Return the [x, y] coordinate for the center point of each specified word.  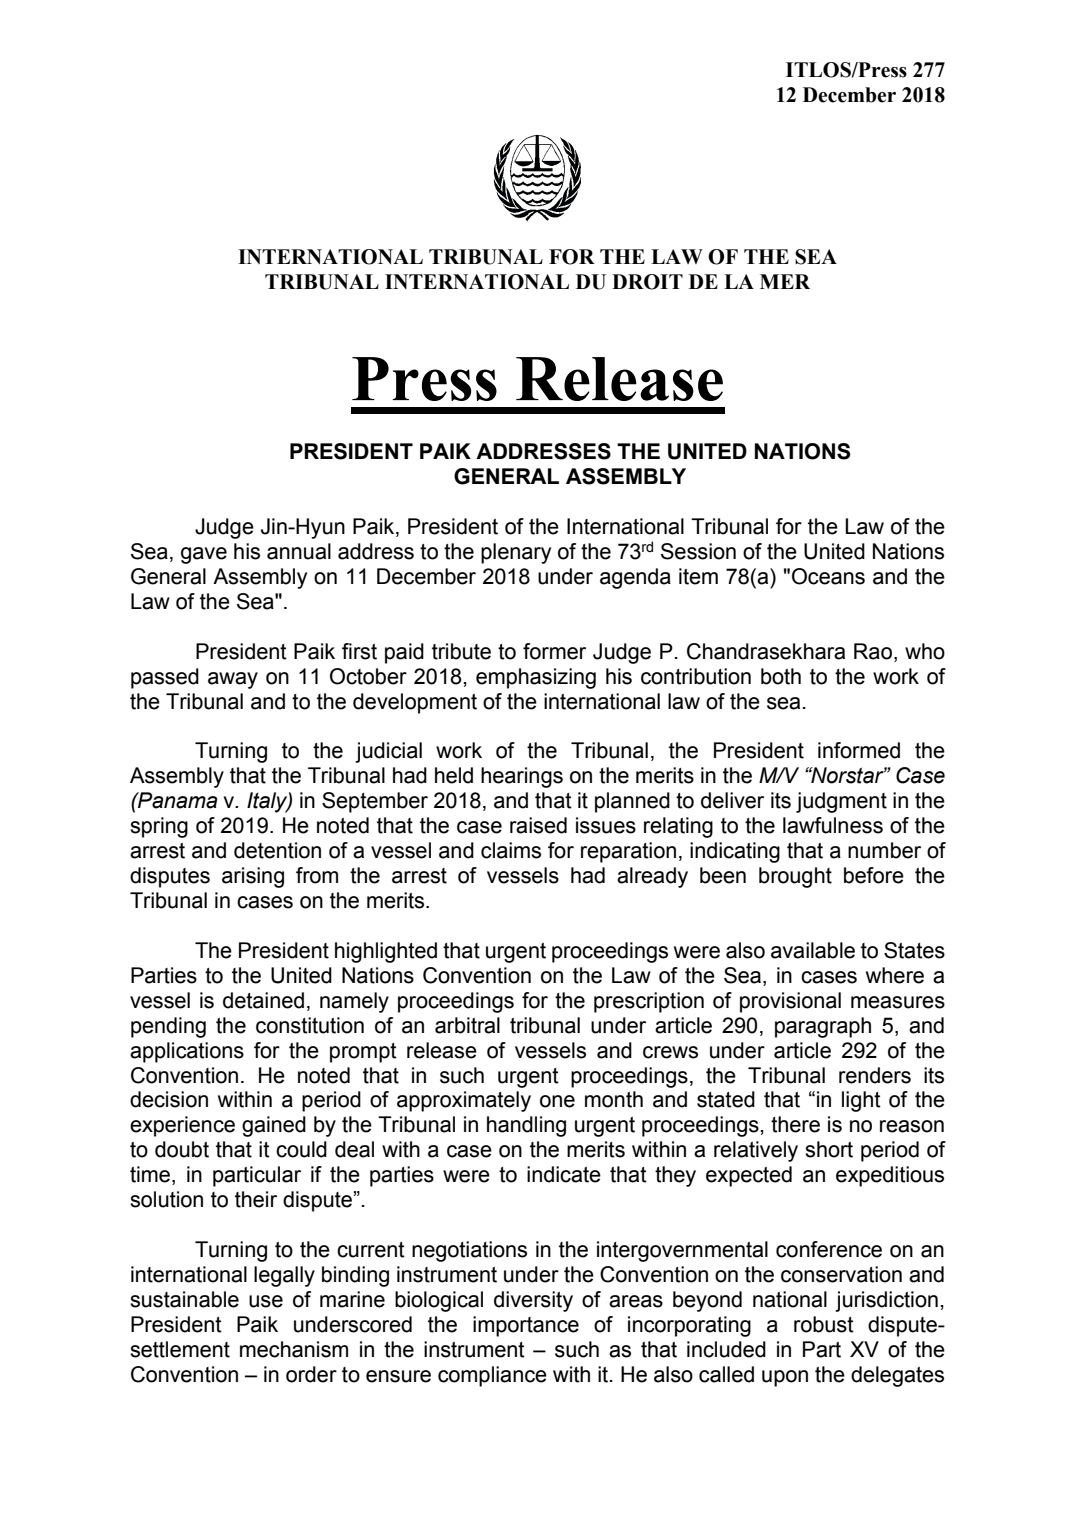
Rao [873, 651]
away [233, 680]
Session [698, 551]
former [554, 651]
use [266, 1301]
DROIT [647, 282]
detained [263, 1000]
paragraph [823, 1027]
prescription [649, 1002]
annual [299, 551]
